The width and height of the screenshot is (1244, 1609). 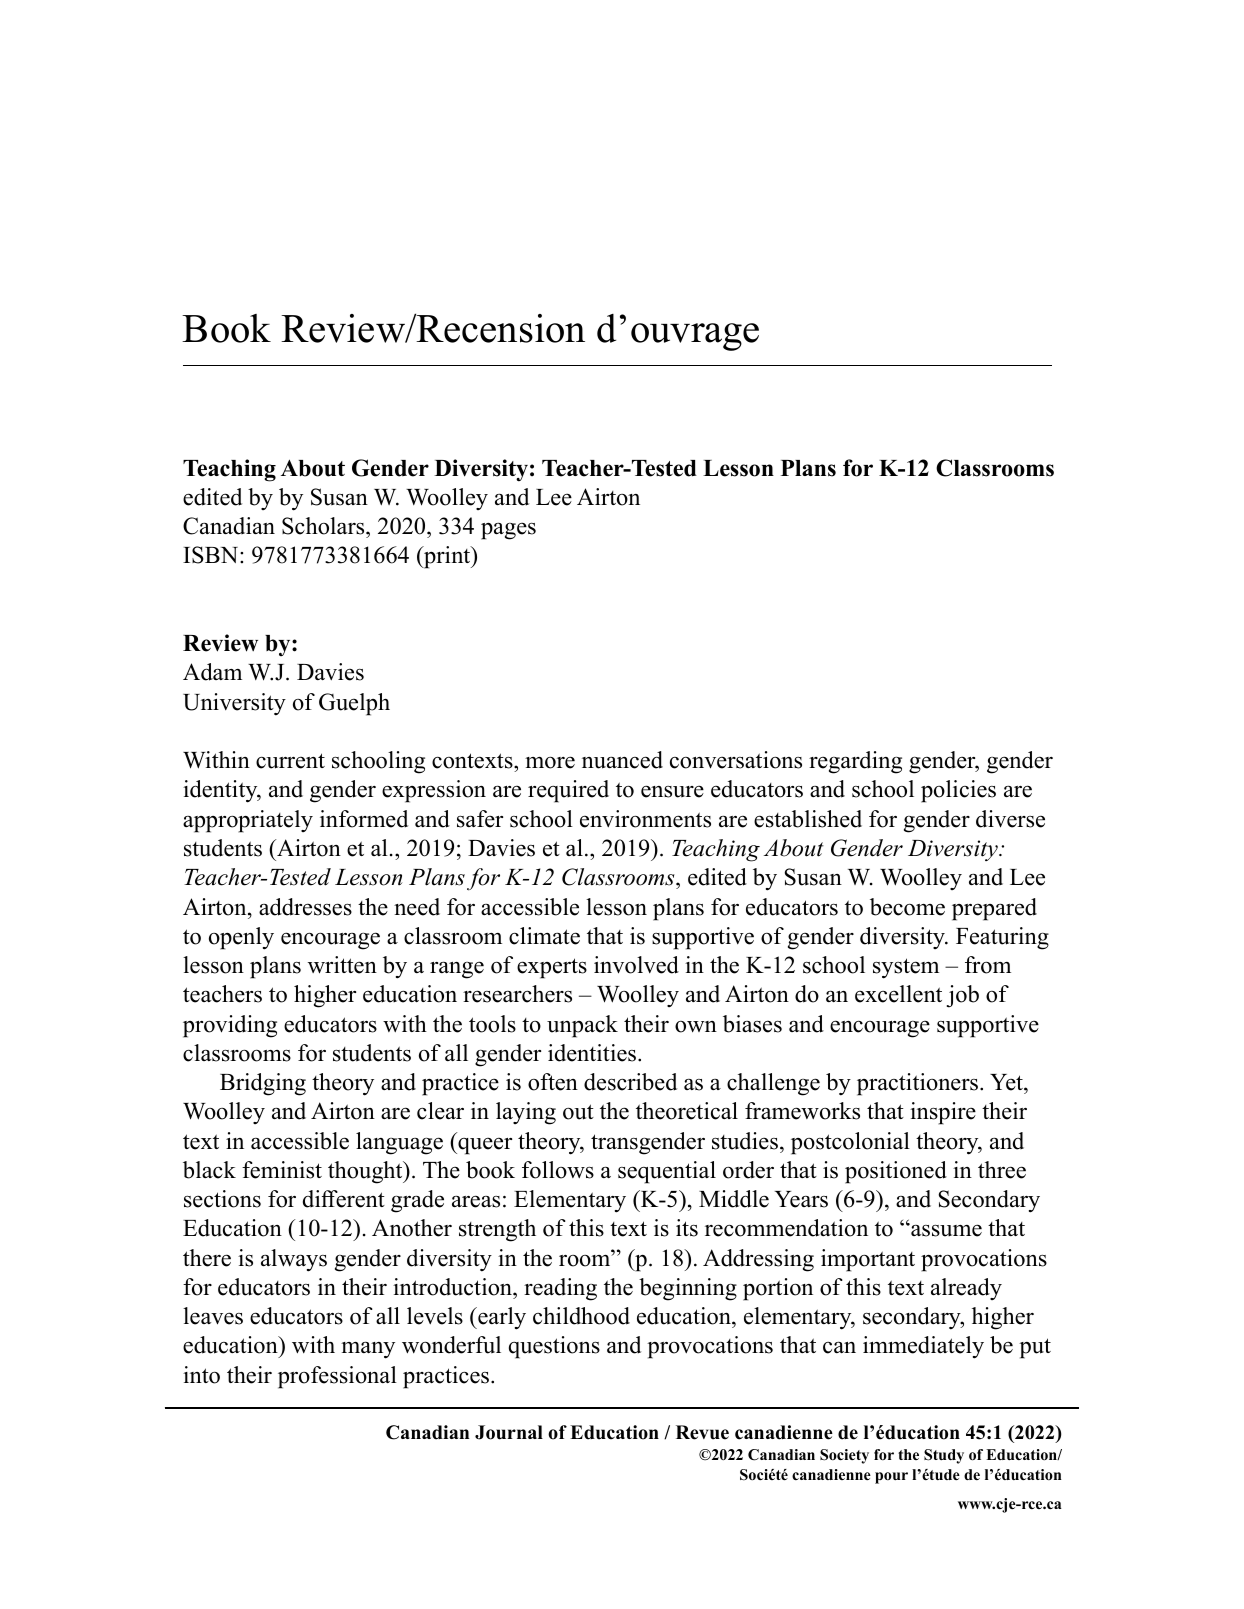 What do you see at coordinates (963, 996) in the screenshot?
I see `job` at bounding box center [963, 996].
